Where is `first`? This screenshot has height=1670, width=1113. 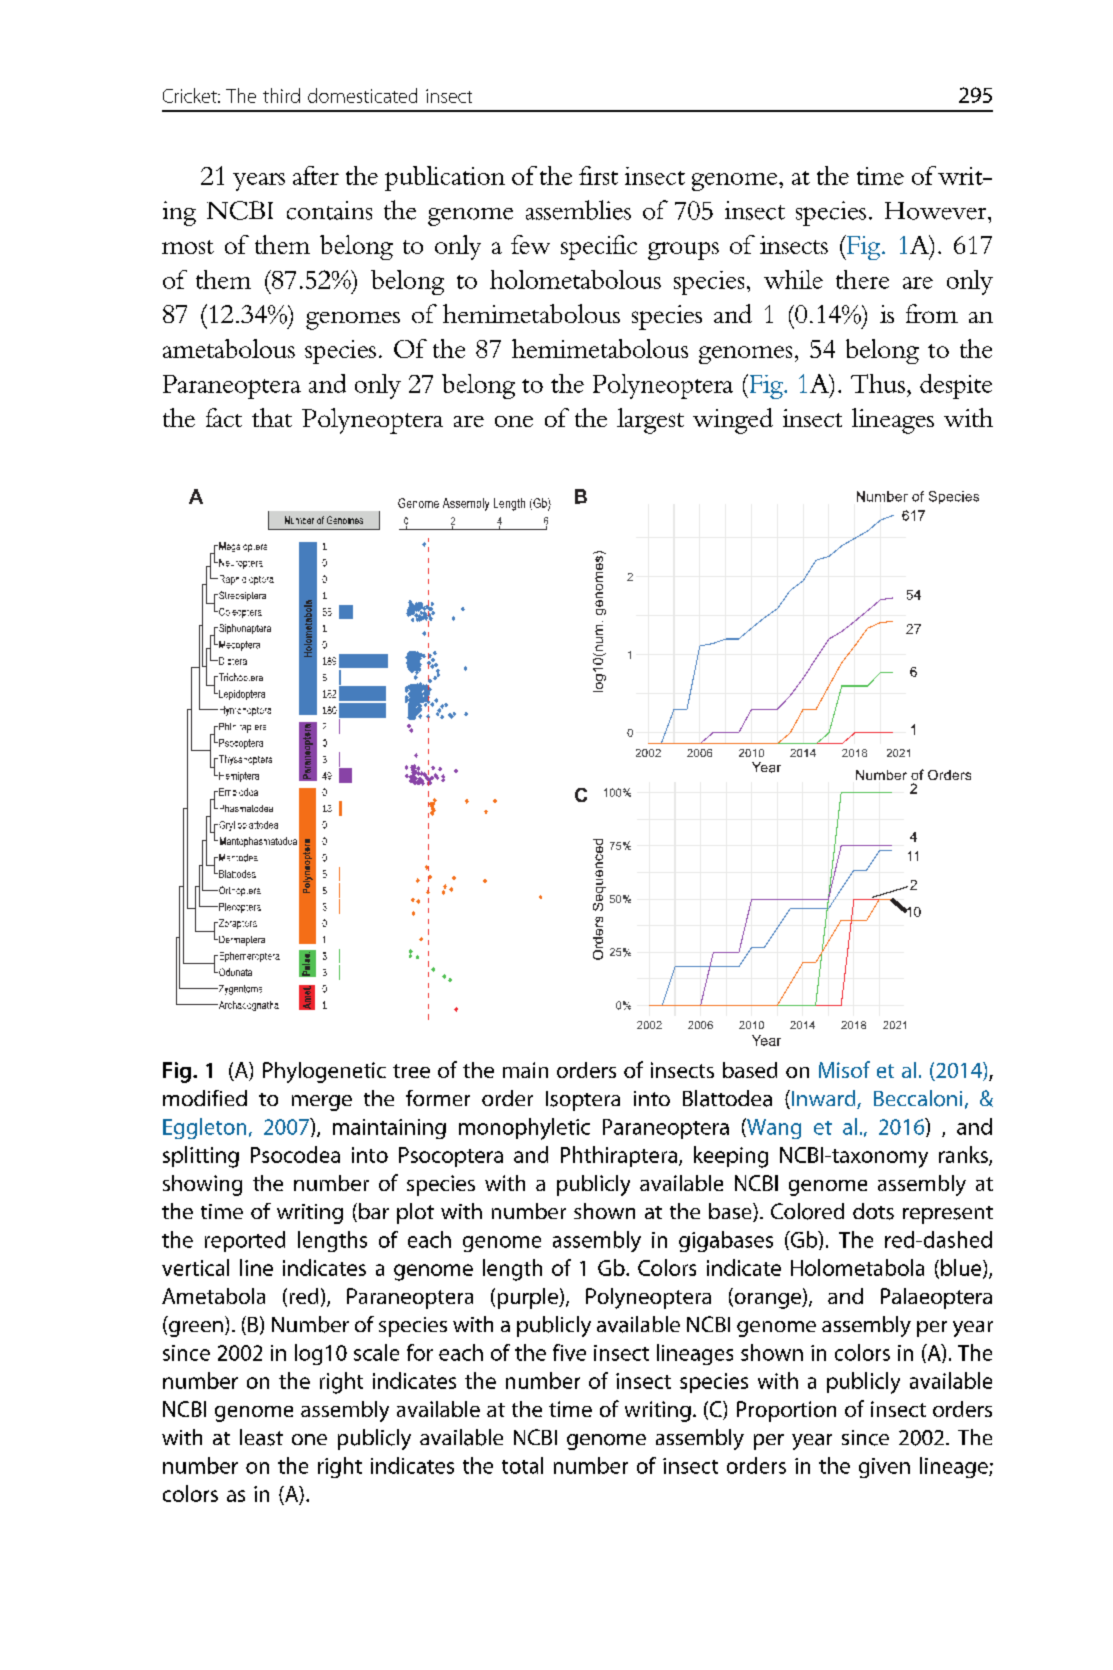
first is located at coordinates (598, 175).
